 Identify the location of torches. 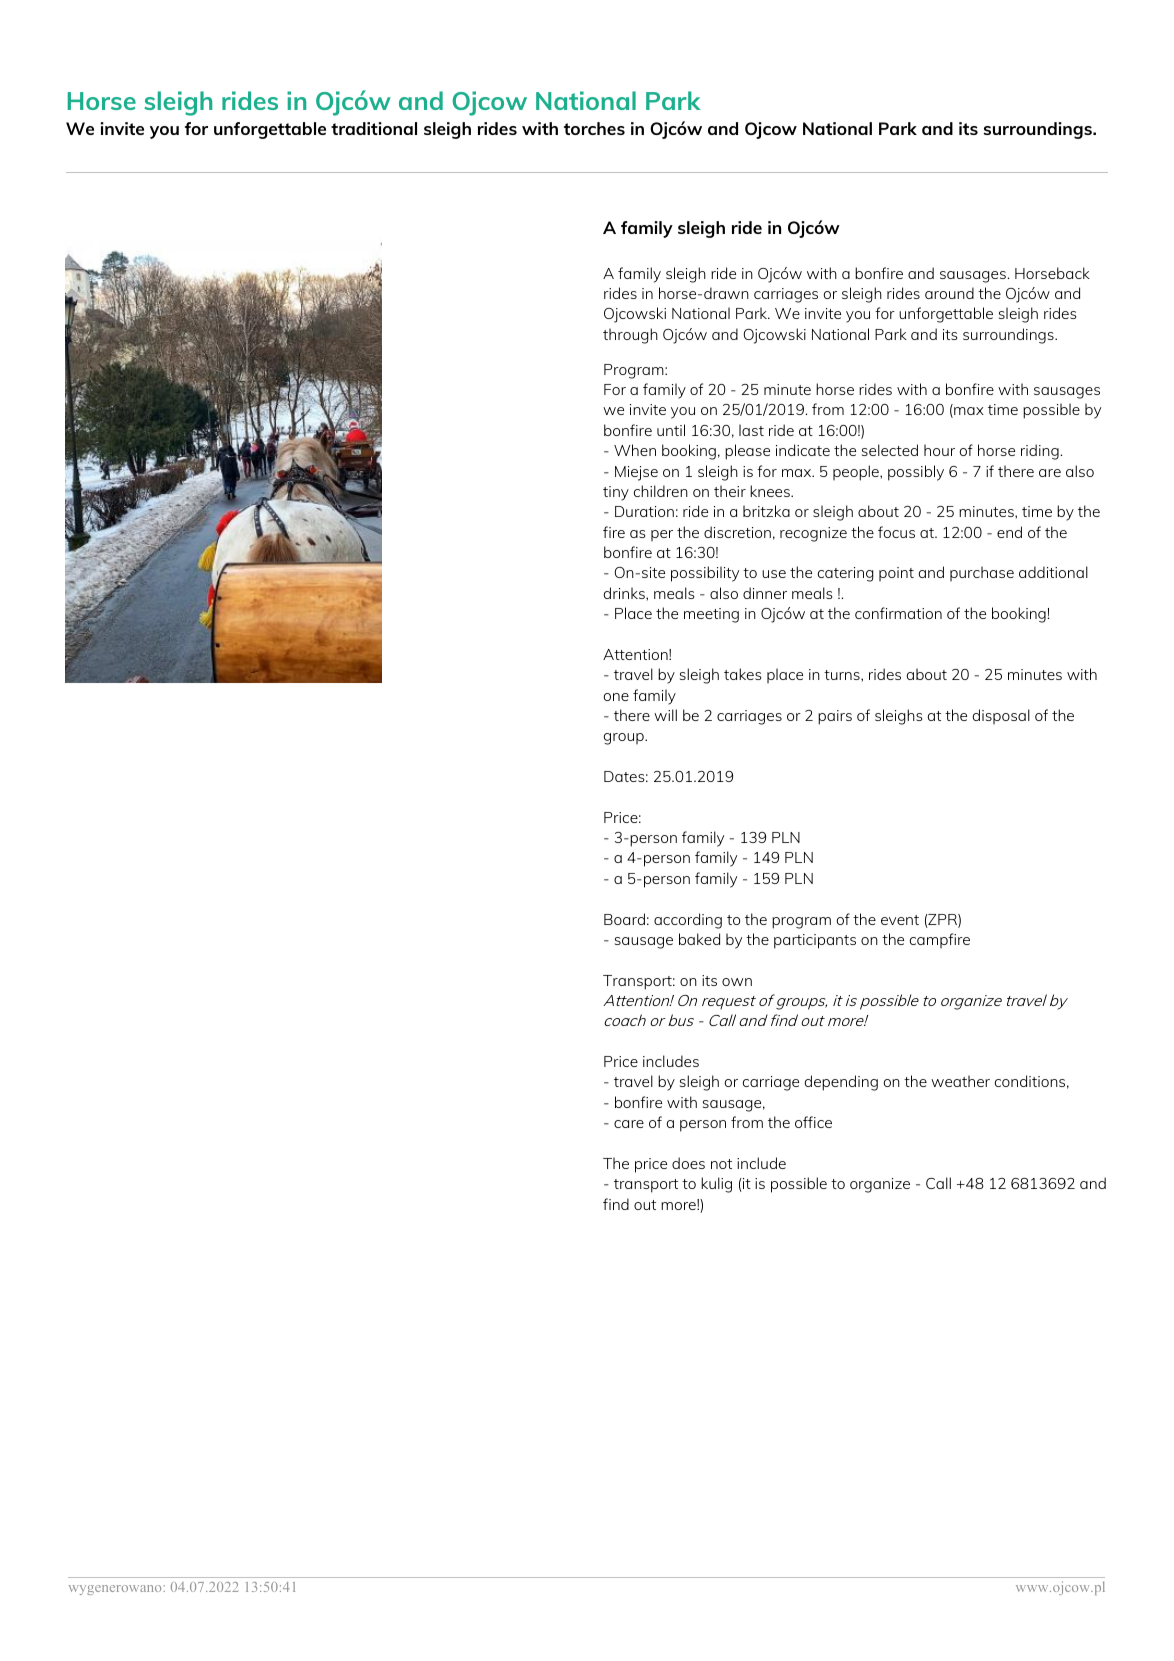
(594, 128).
